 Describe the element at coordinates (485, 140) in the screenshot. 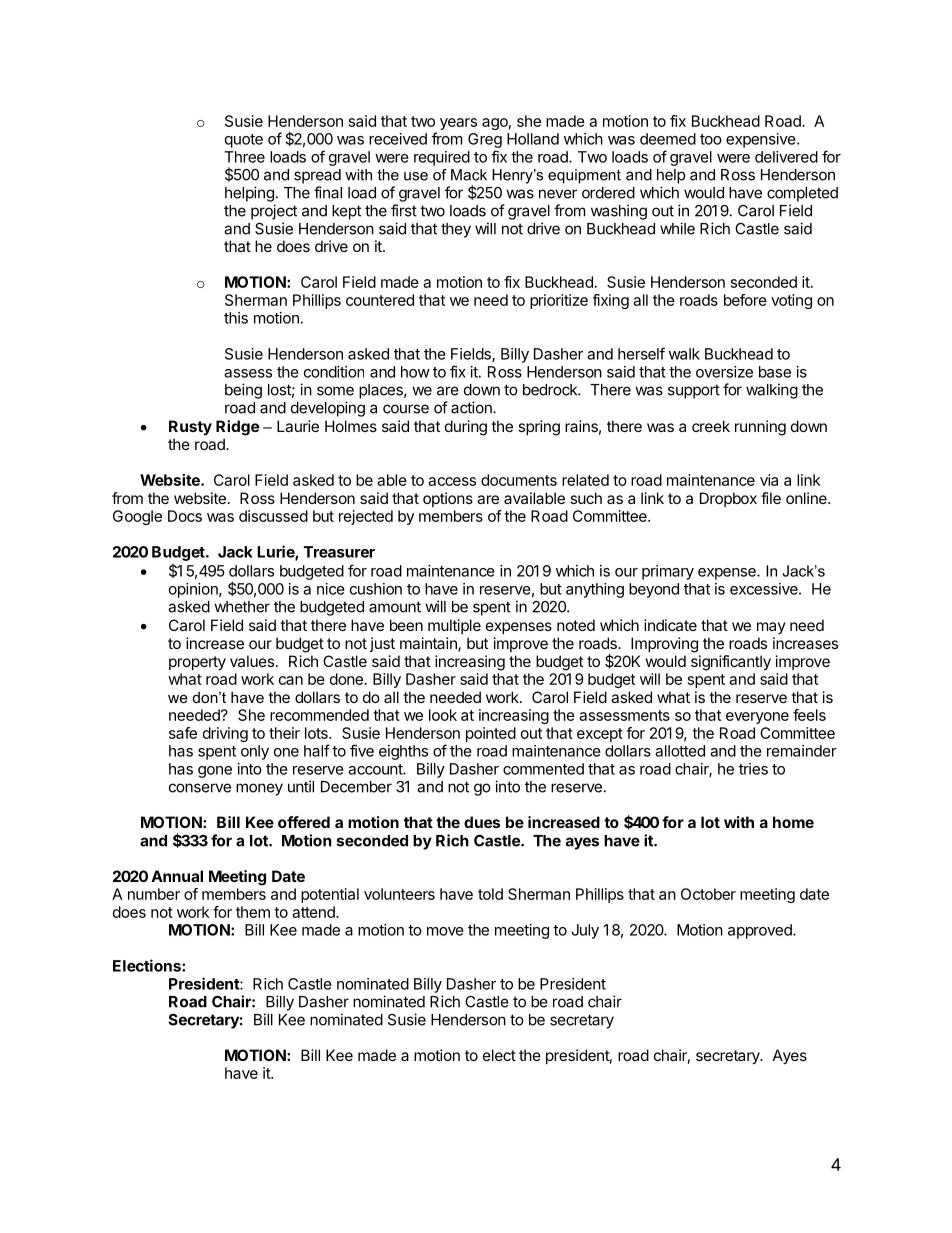

I see `Greg` at that location.
